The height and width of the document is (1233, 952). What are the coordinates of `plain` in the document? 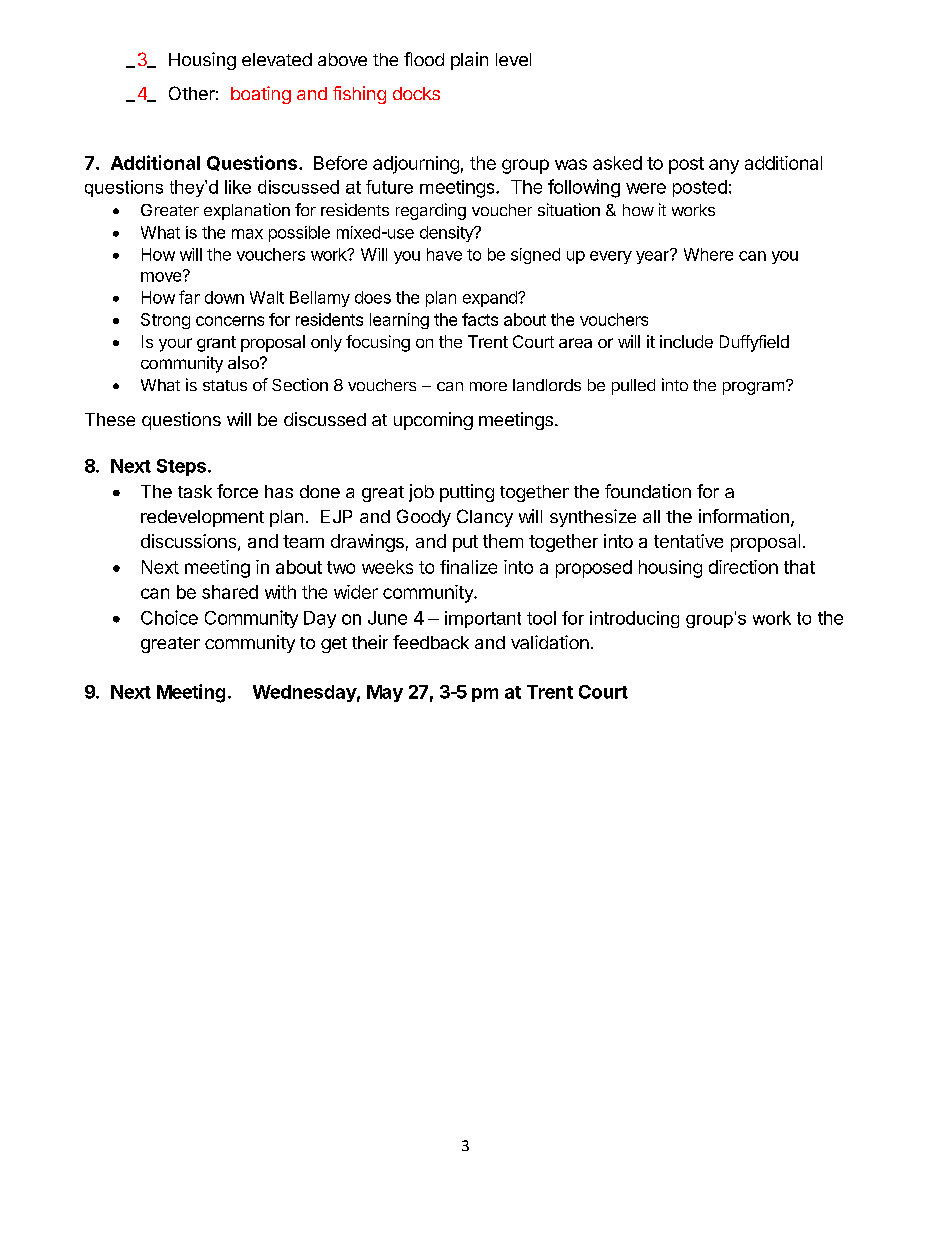 It's located at (469, 61).
